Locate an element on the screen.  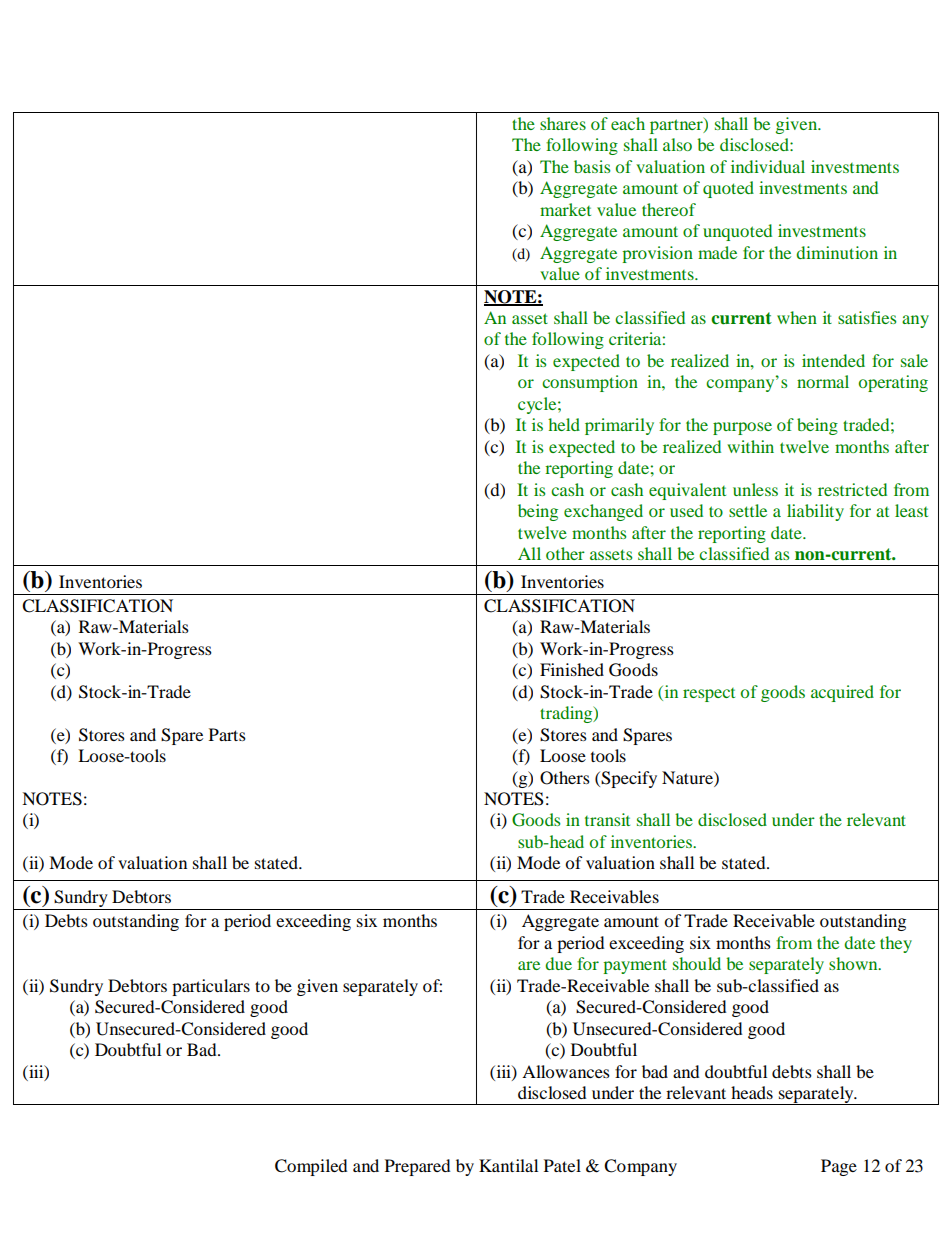
particulars is located at coordinates (211, 987).
